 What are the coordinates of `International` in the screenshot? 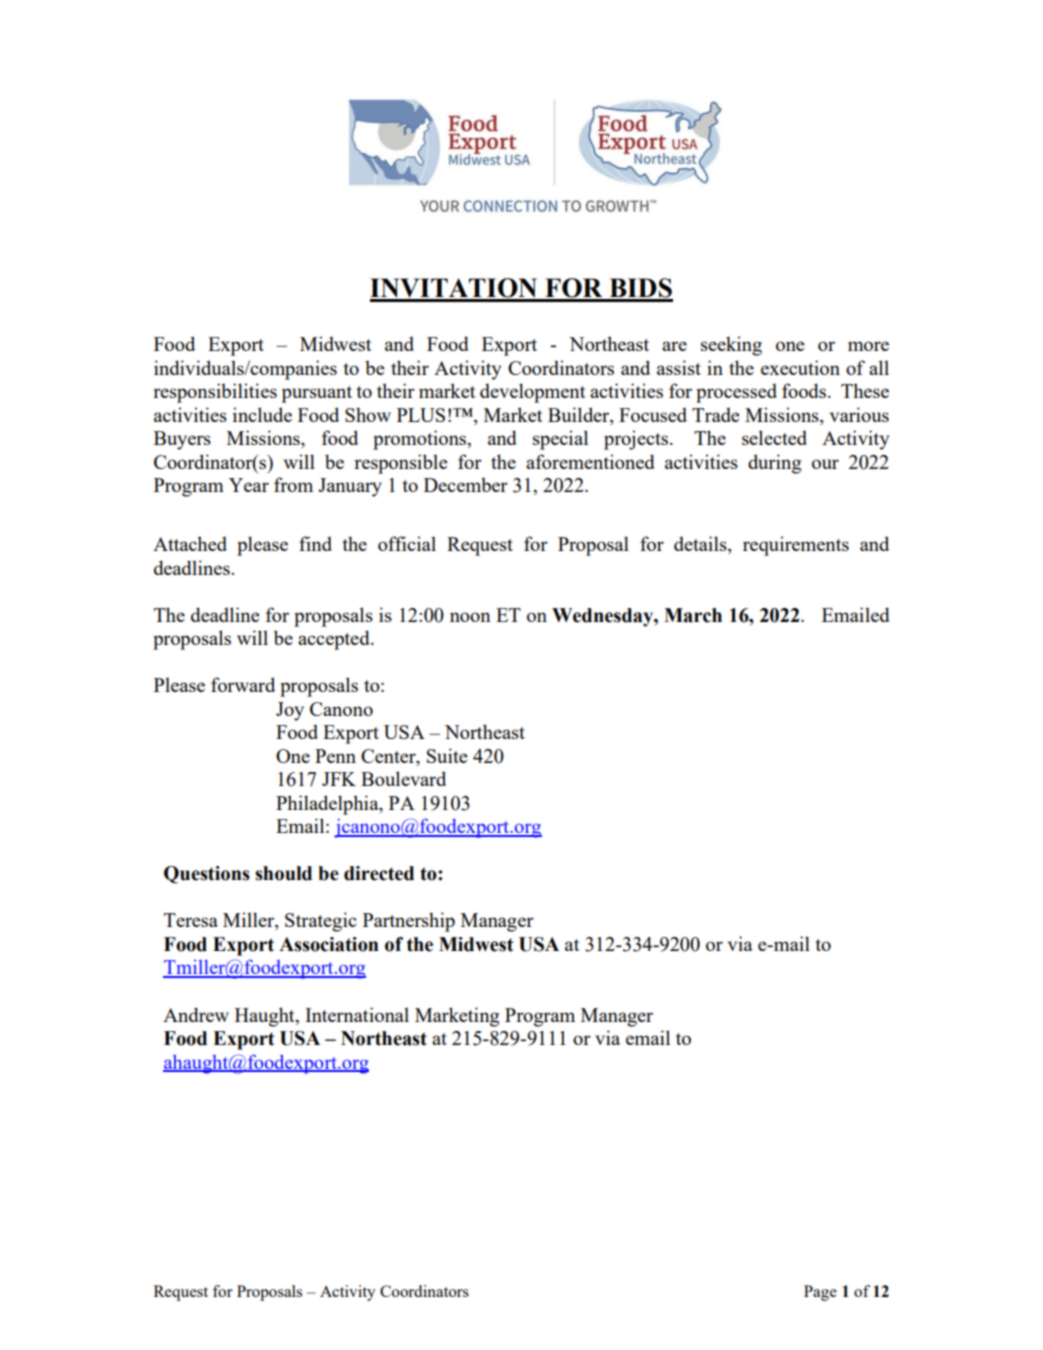 It's located at (357, 1014).
